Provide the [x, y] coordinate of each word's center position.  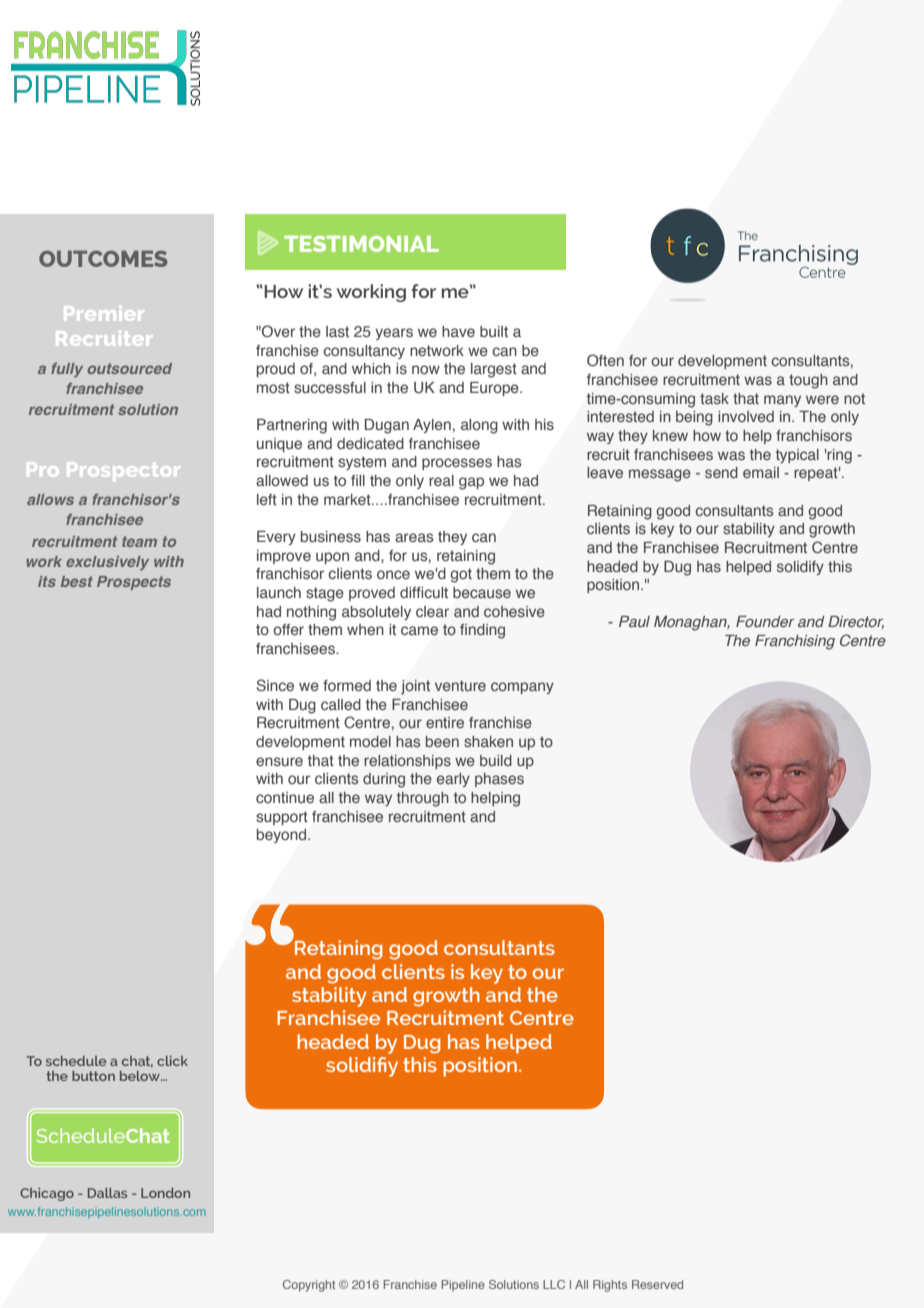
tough [808, 381]
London [165, 1193]
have [458, 331]
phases [499, 780]
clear [432, 611]
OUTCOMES [103, 258]
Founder [765, 621]
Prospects [134, 583]
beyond [281, 836]
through [423, 799]
